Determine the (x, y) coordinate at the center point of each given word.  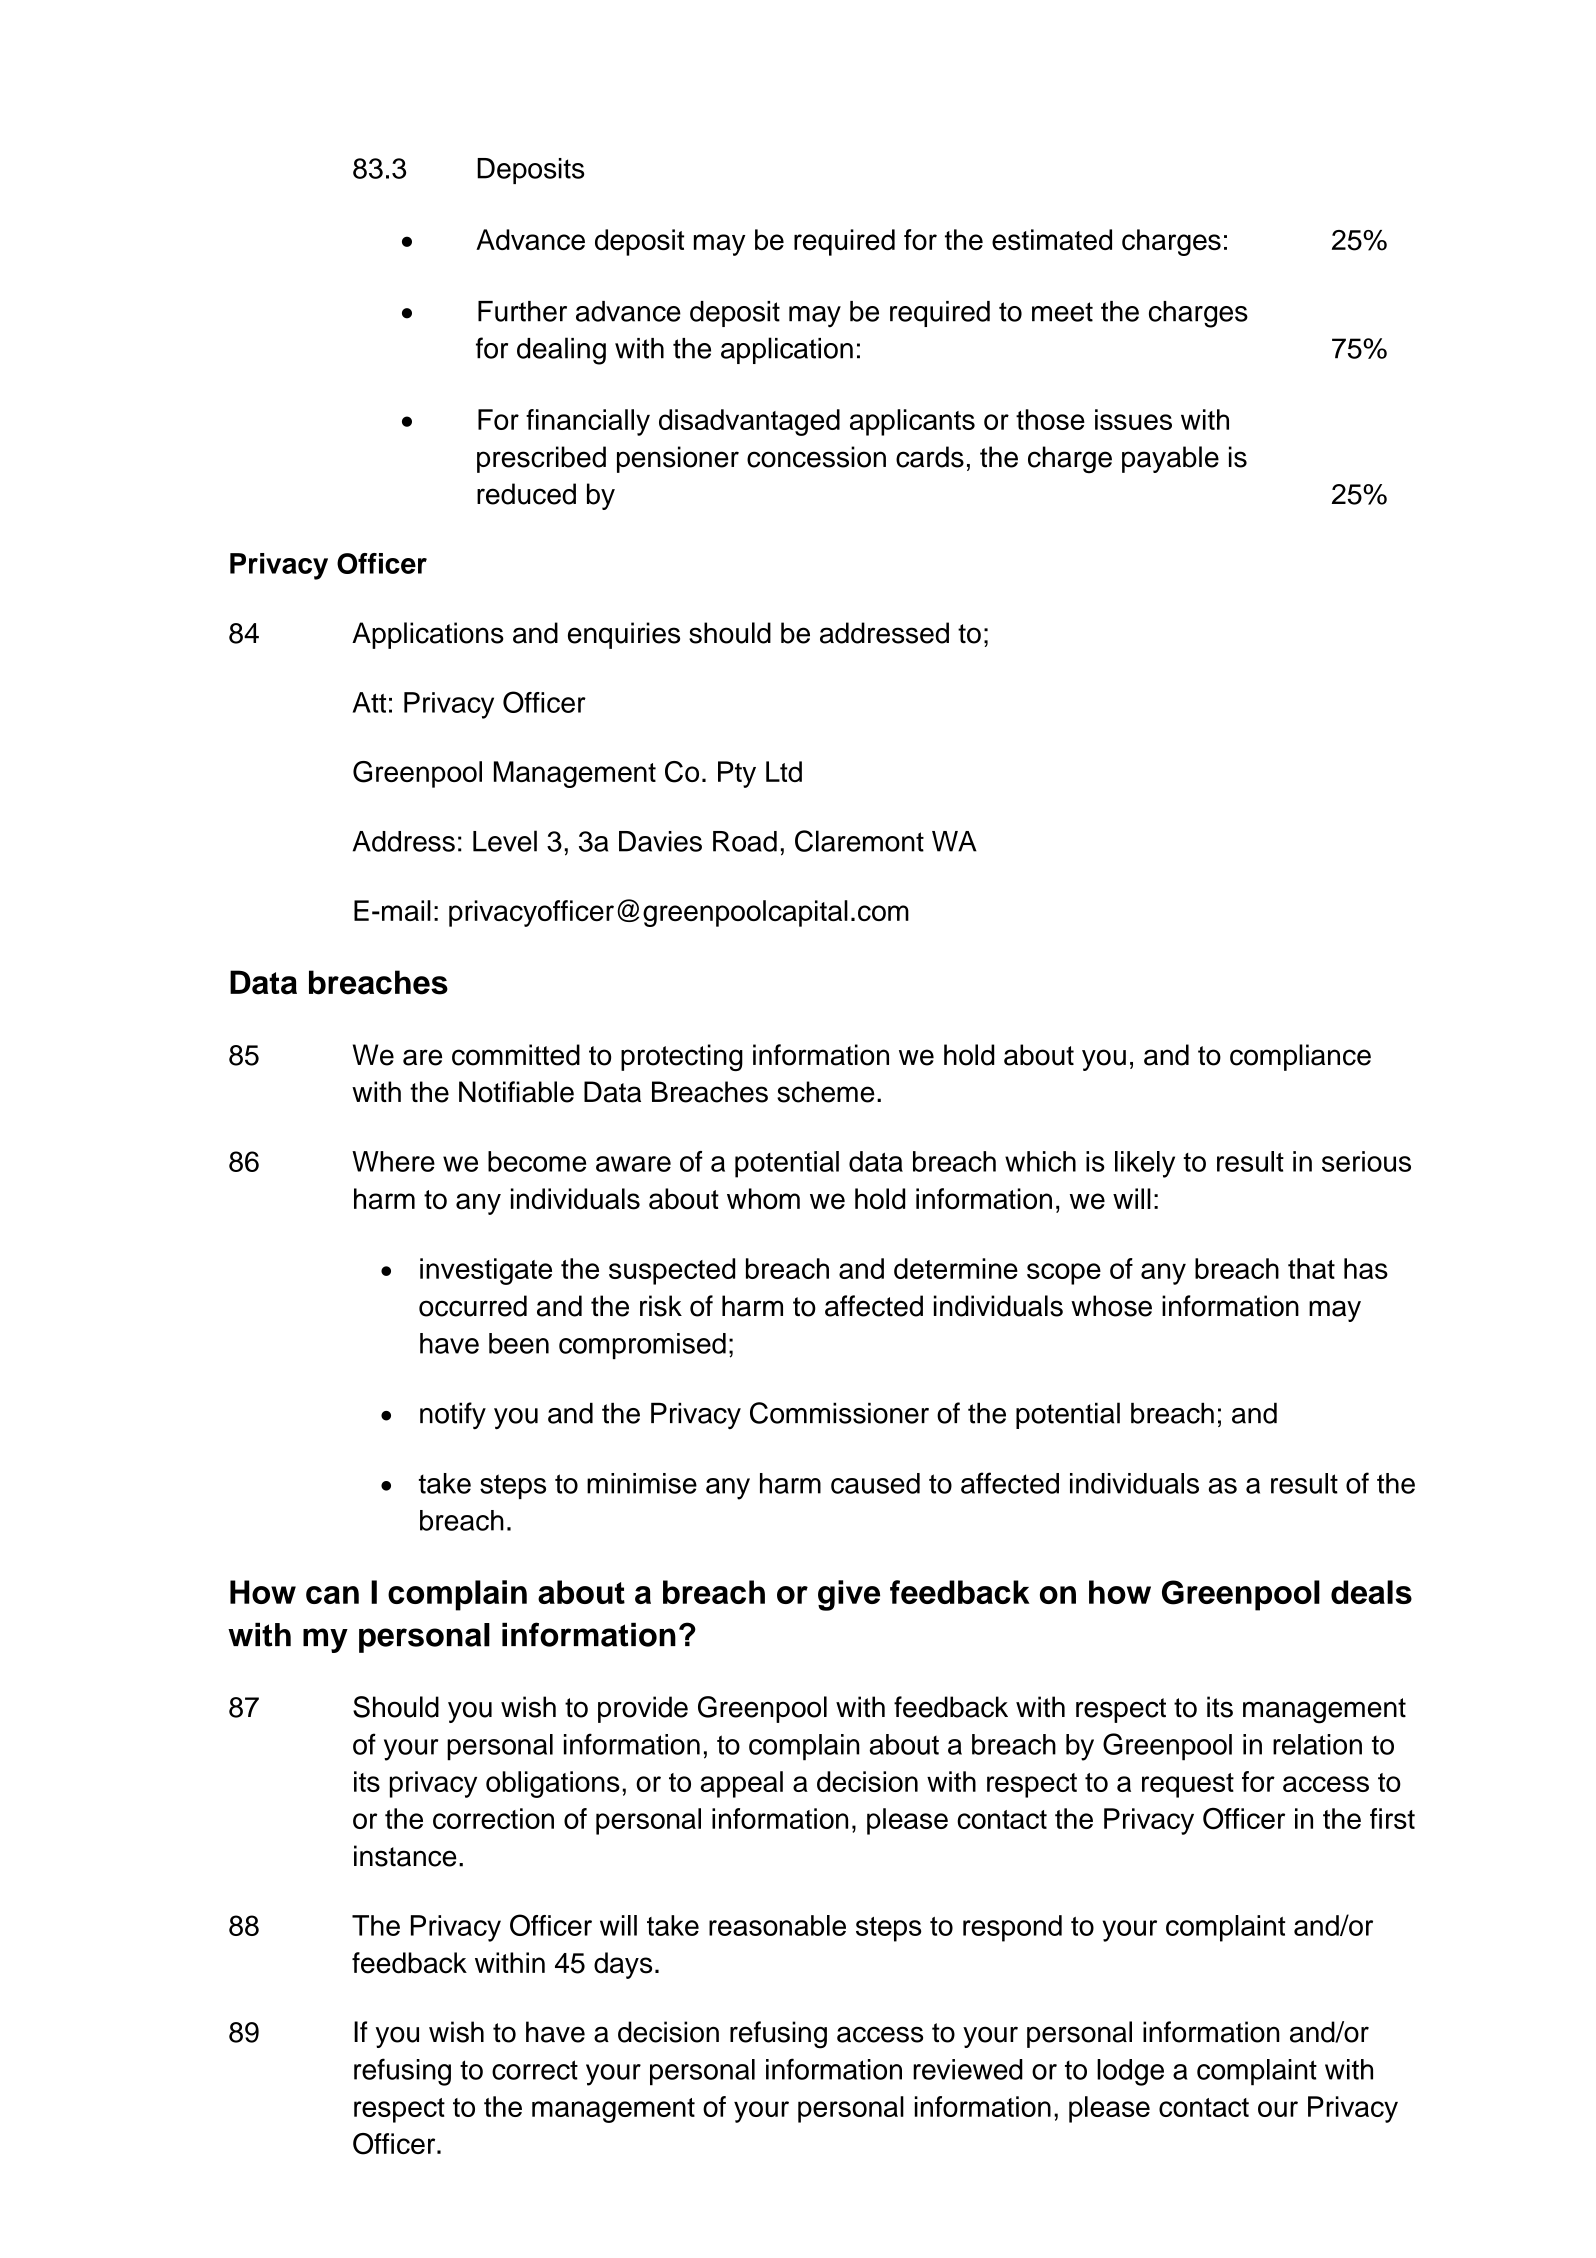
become (537, 1161)
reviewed (968, 2069)
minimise (642, 1483)
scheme (826, 1092)
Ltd (784, 771)
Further (522, 311)
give (849, 1595)
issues (1133, 419)
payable (1170, 459)
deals (1371, 1592)
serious (1366, 1161)
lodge (1130, 2072)
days (623, 1965)
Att (369, 702)
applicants (912, 422)
